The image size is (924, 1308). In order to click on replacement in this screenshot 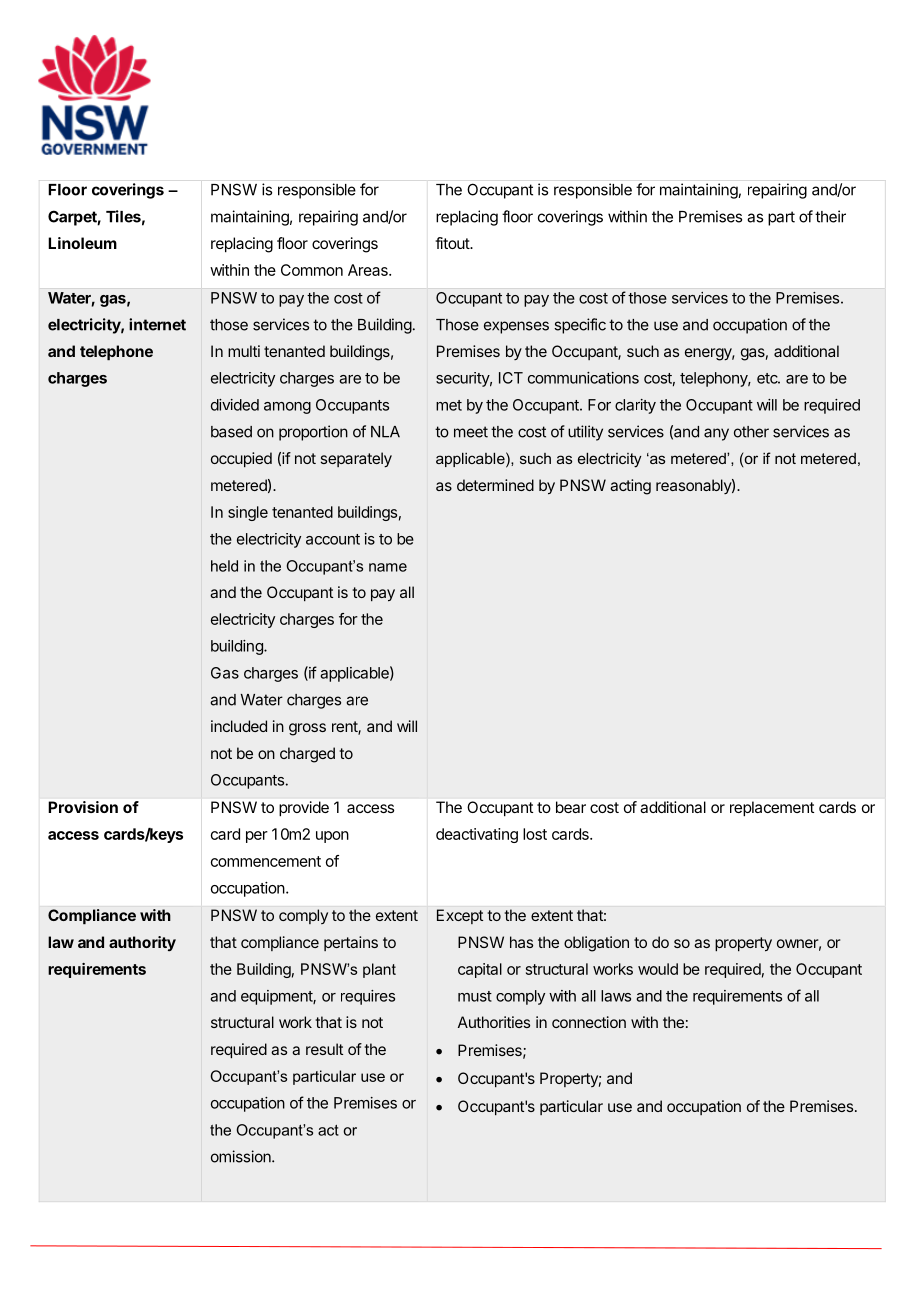, I will do `click(772, 808)`.
